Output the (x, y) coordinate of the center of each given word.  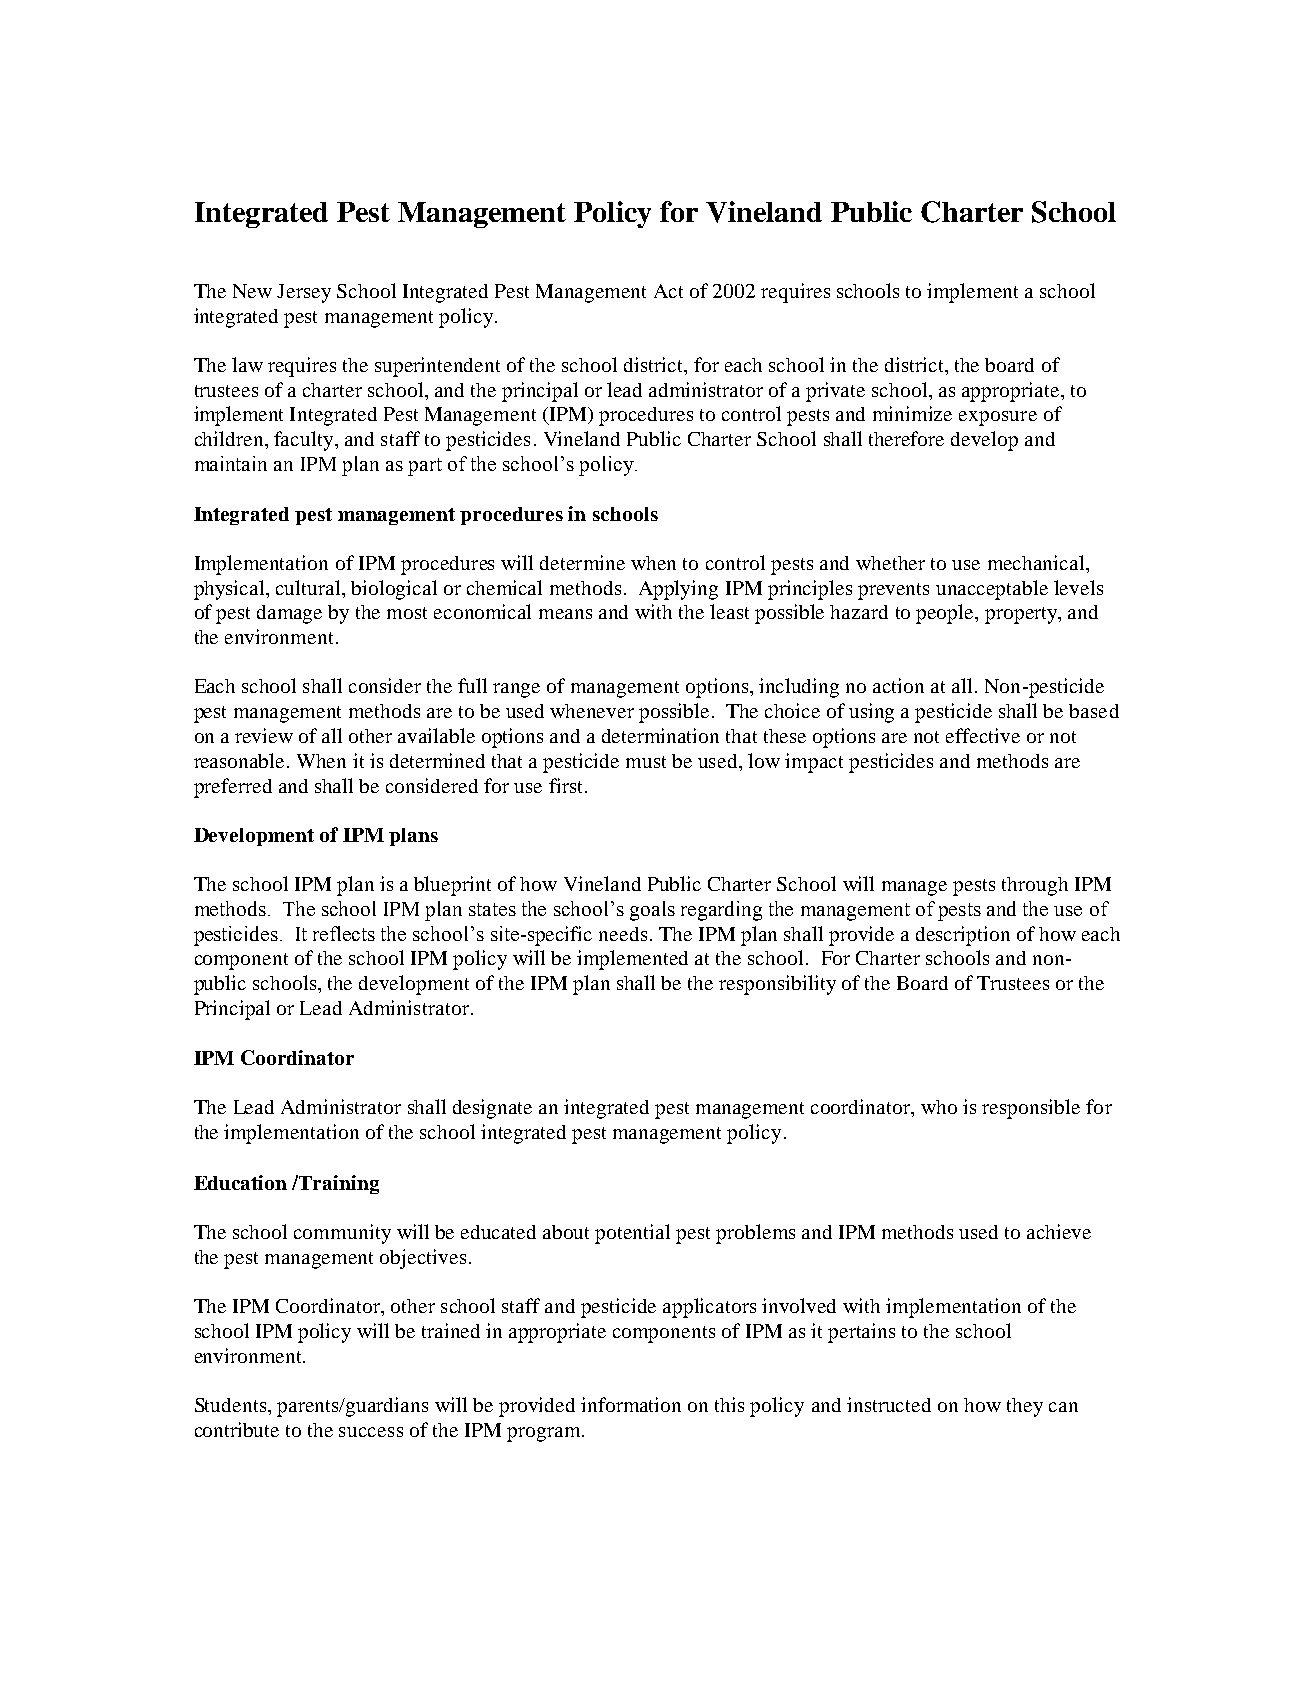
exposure (998, 418)
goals (652, 911)
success (371, 1432)
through (1035, 886)
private (835, 392)
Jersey (304, 293)
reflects (344, 933)
